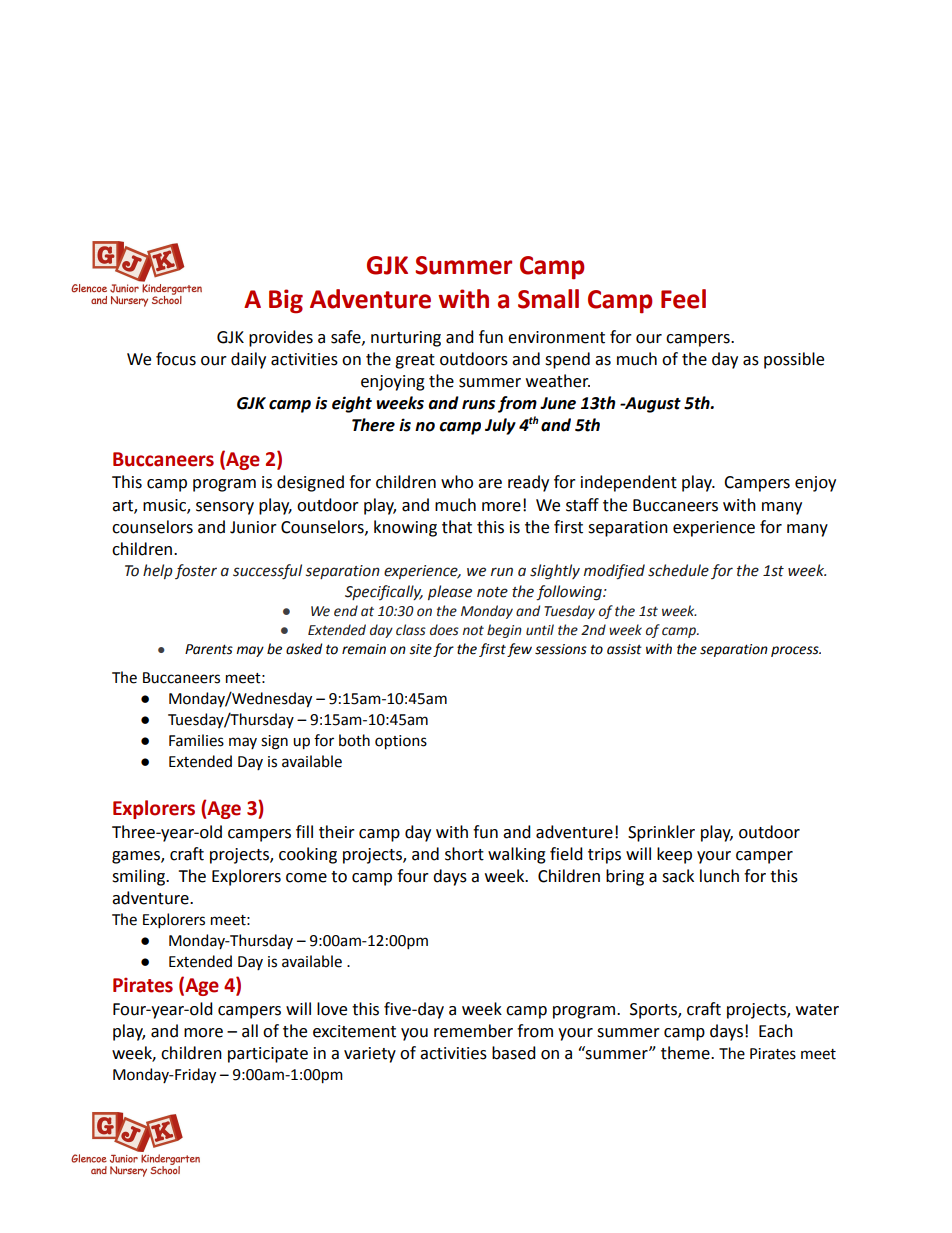 This image has height=1233, width=952. I want to click on Parents, so click(209, 649).
